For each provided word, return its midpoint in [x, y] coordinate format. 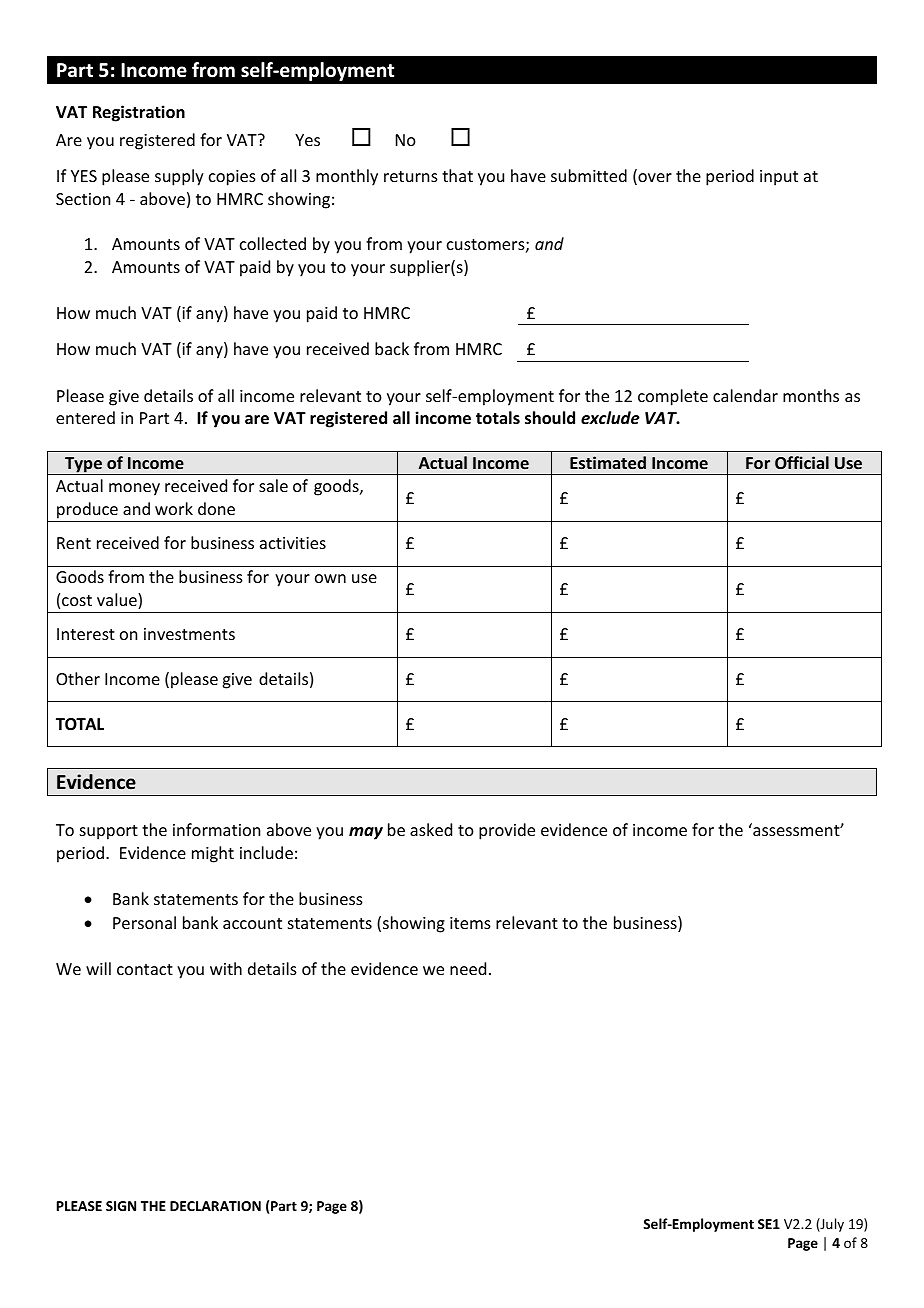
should [550, 418]
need [468, 968]
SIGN [121, 1206]
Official [802, 462]
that [457, 175]
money [134, 489]
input [779, 178]
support [109, 832]
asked [431, 829]
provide [507, 831]
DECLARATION [215, 1206]
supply [179, 177]
